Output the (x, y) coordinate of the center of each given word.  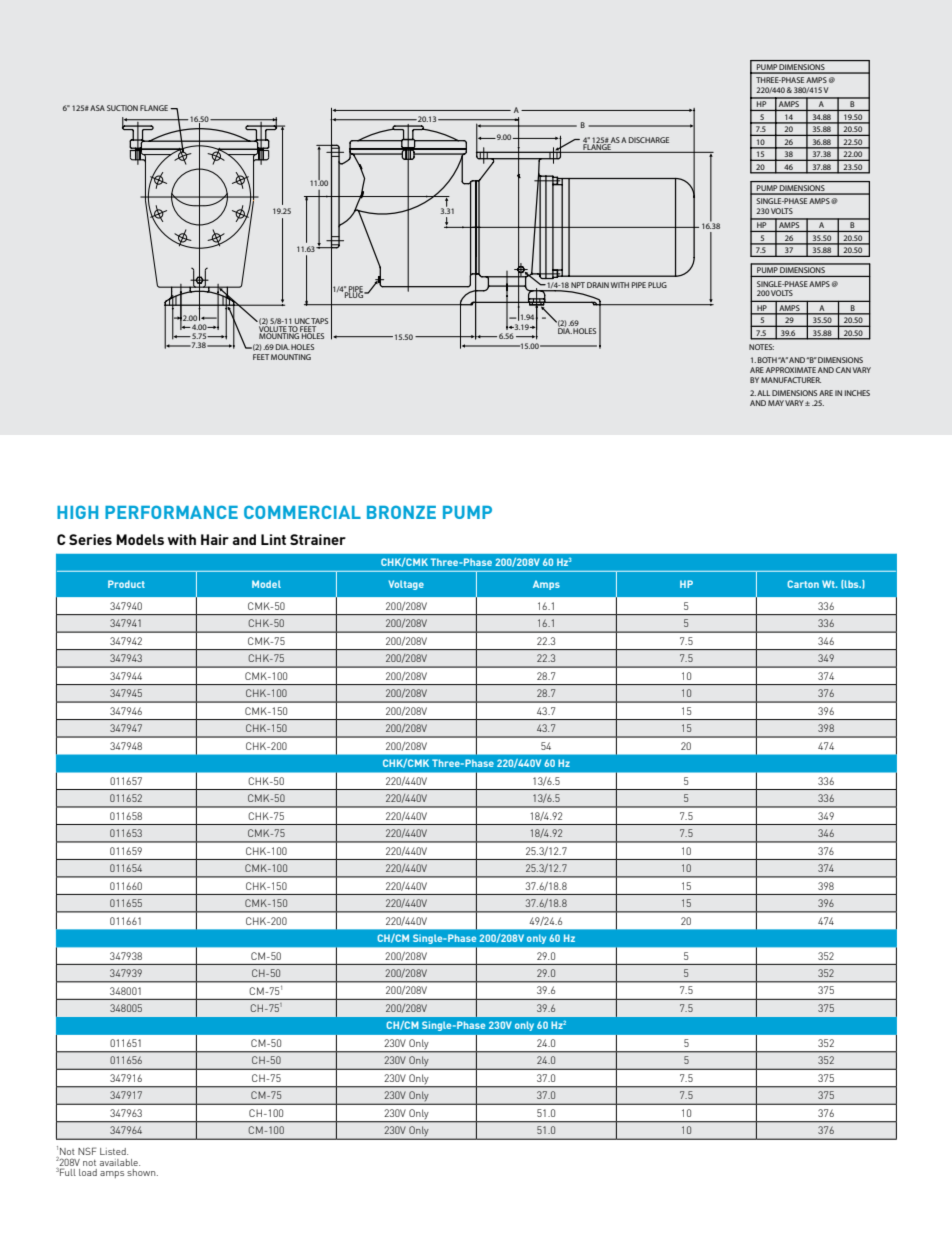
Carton (803, 584)
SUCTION (122, 108)
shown (142, 1172)
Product (126, 584)
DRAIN (598, 285)
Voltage (406, 585)
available (120, 1162)
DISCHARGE (649, 140)
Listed (114, 1151)
